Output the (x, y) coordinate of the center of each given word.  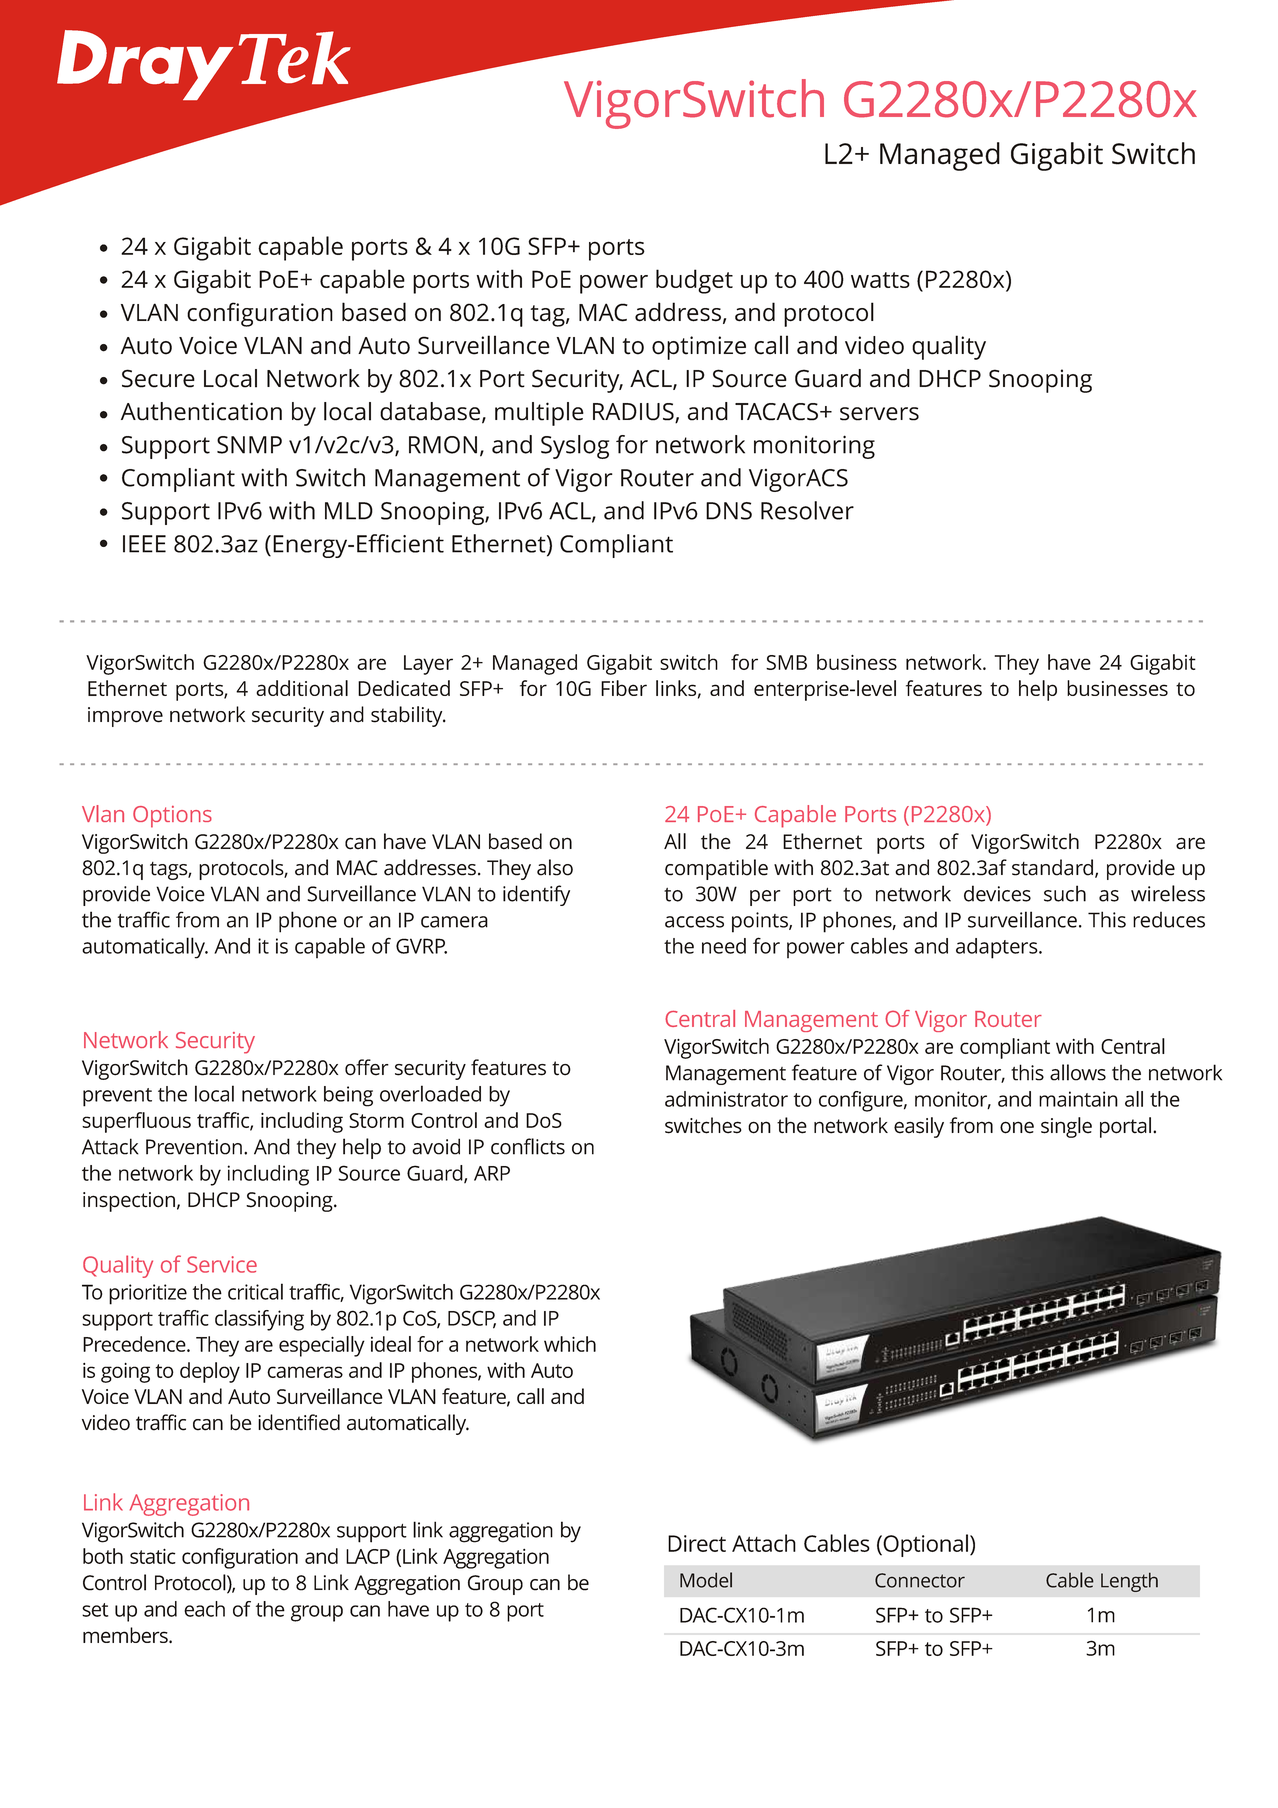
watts (880, 280)
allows (1078, 1072)
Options (172, 817)
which (570, 1344)
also (555, 867)
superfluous (136, 1122)
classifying (259, 1320)
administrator (726, 1099)
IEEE (144, 544)
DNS (729, 511)
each (204, 1609)
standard (1052, 867)
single (1066, 1127)
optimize (699, 348)
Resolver (807, 510)
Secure (158, 378)
